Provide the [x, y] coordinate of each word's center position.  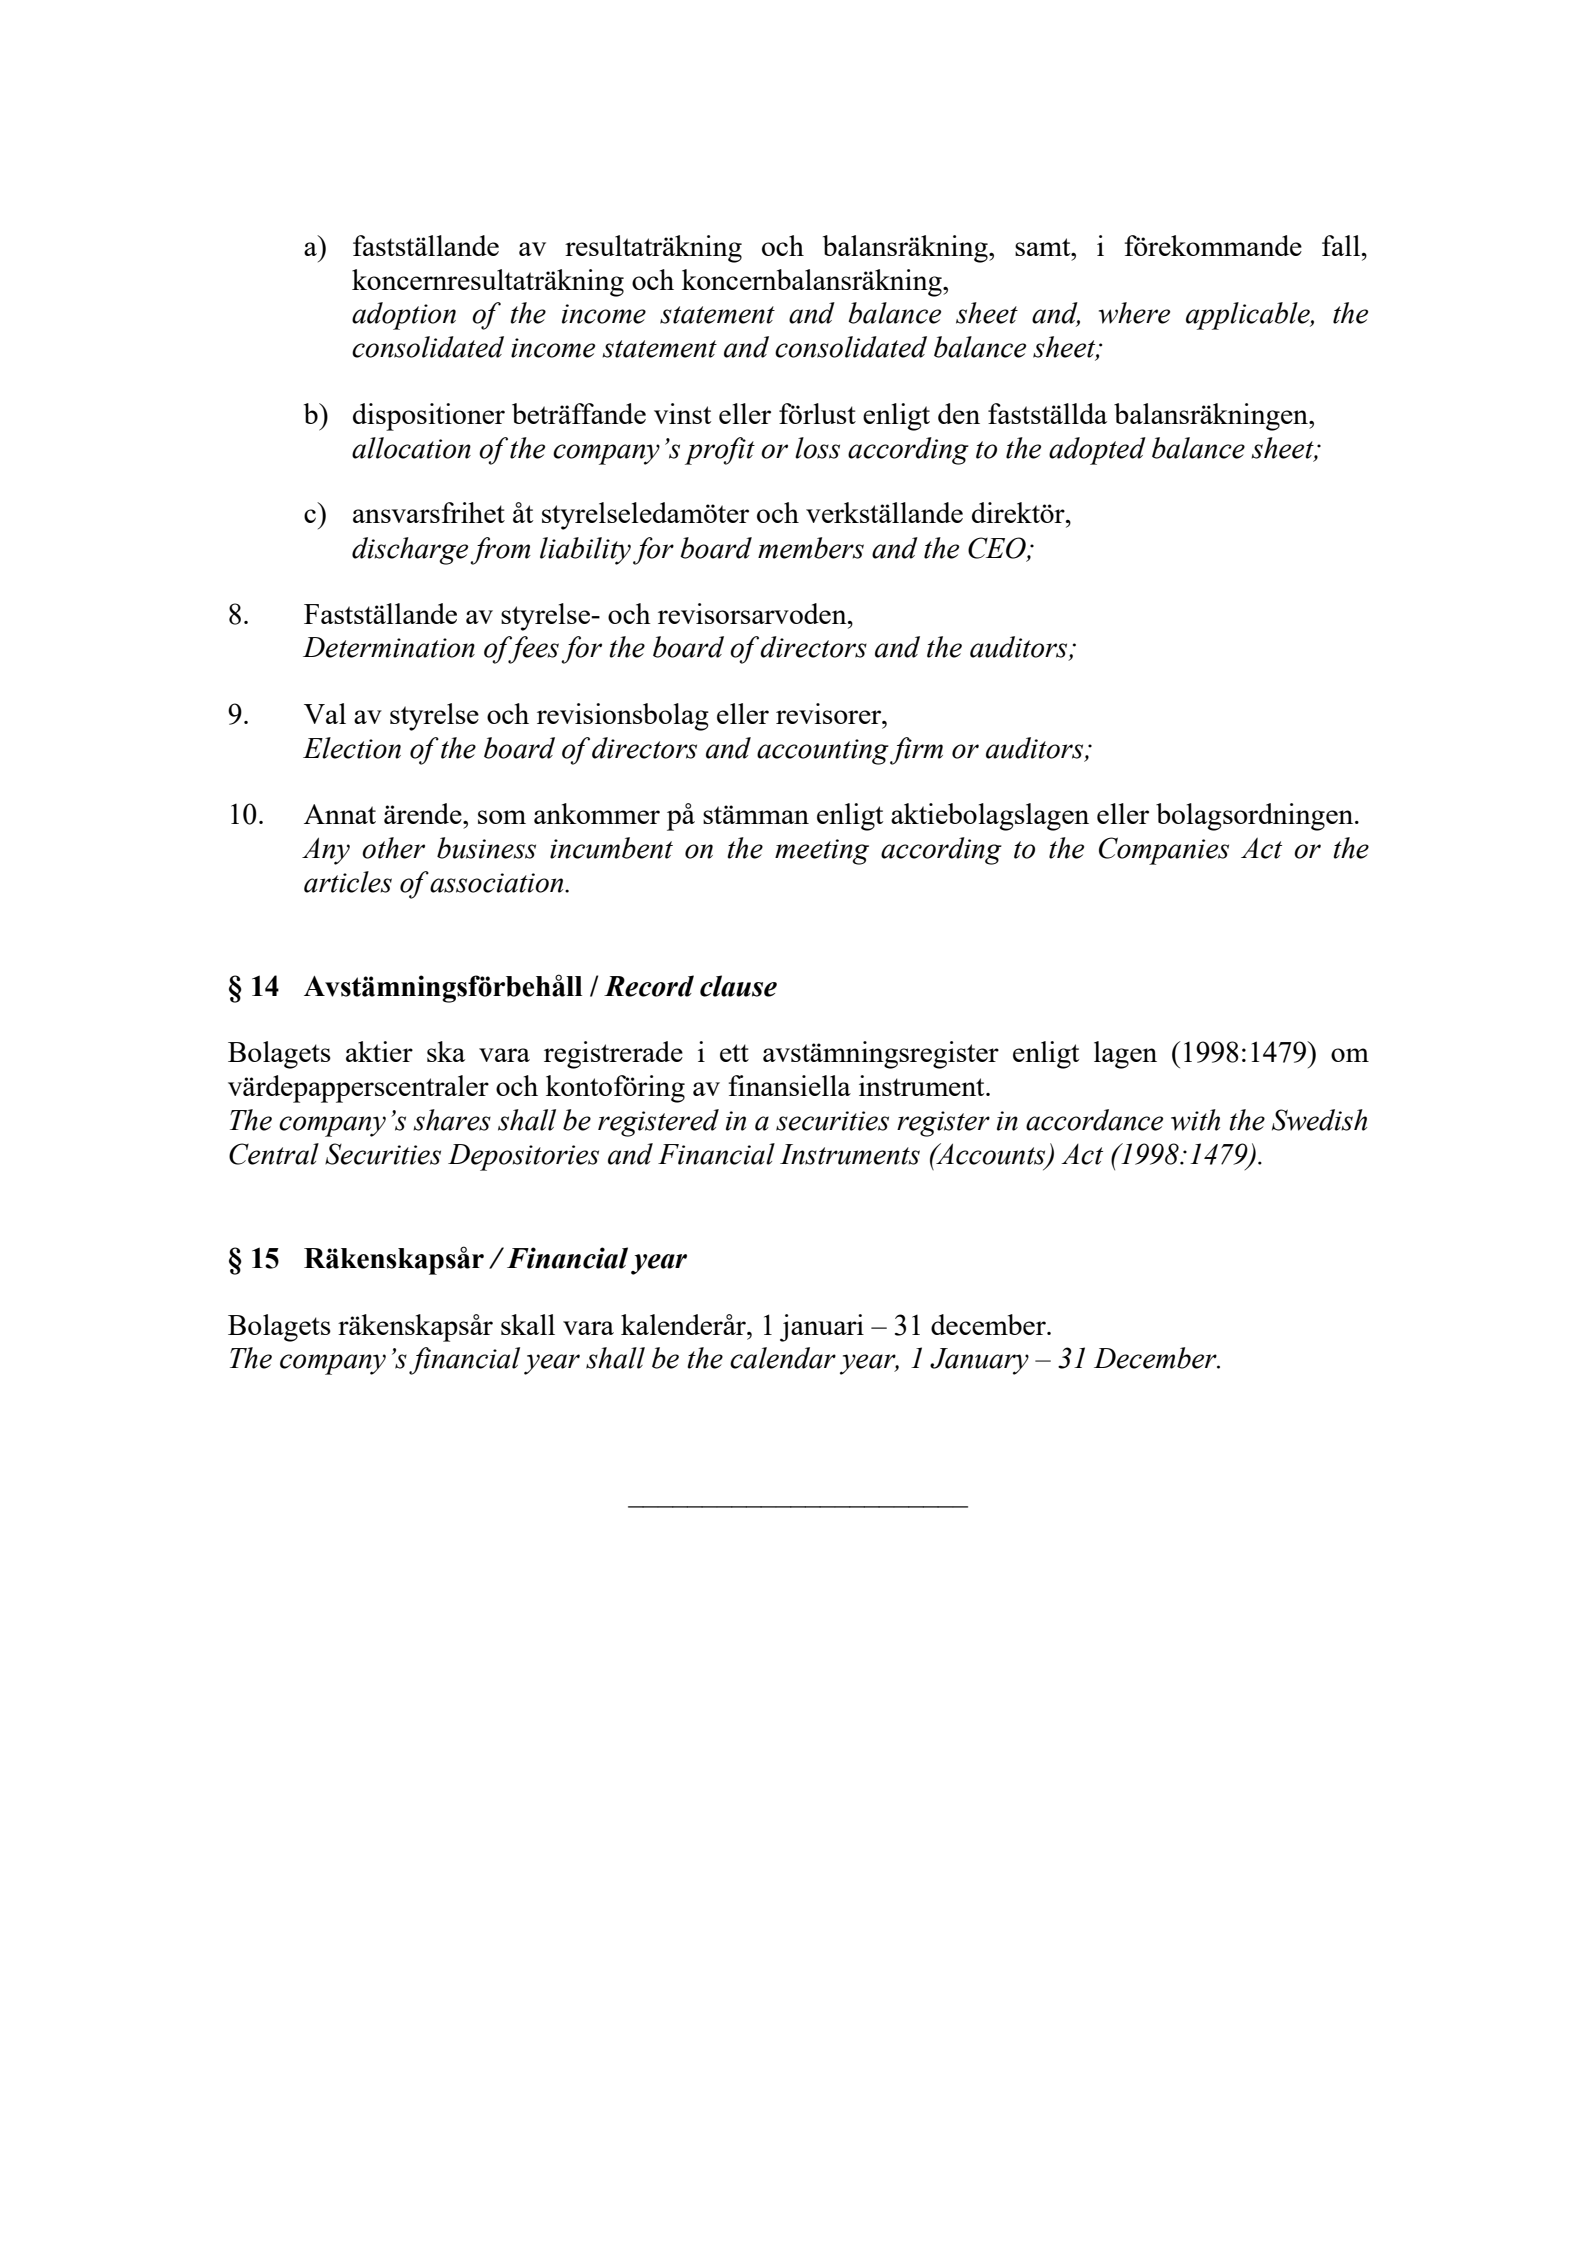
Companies [1164, 851]
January [979, 1361]
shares [452, 1120]
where [1134, 313]
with [1195, 1120]
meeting [822, 852]
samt [1044, 247]
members [811, 548]
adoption [404, 316]
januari [822, 1328]
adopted [1097, 451]
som [502, 817]
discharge [410, 551]
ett [734, 1053]
